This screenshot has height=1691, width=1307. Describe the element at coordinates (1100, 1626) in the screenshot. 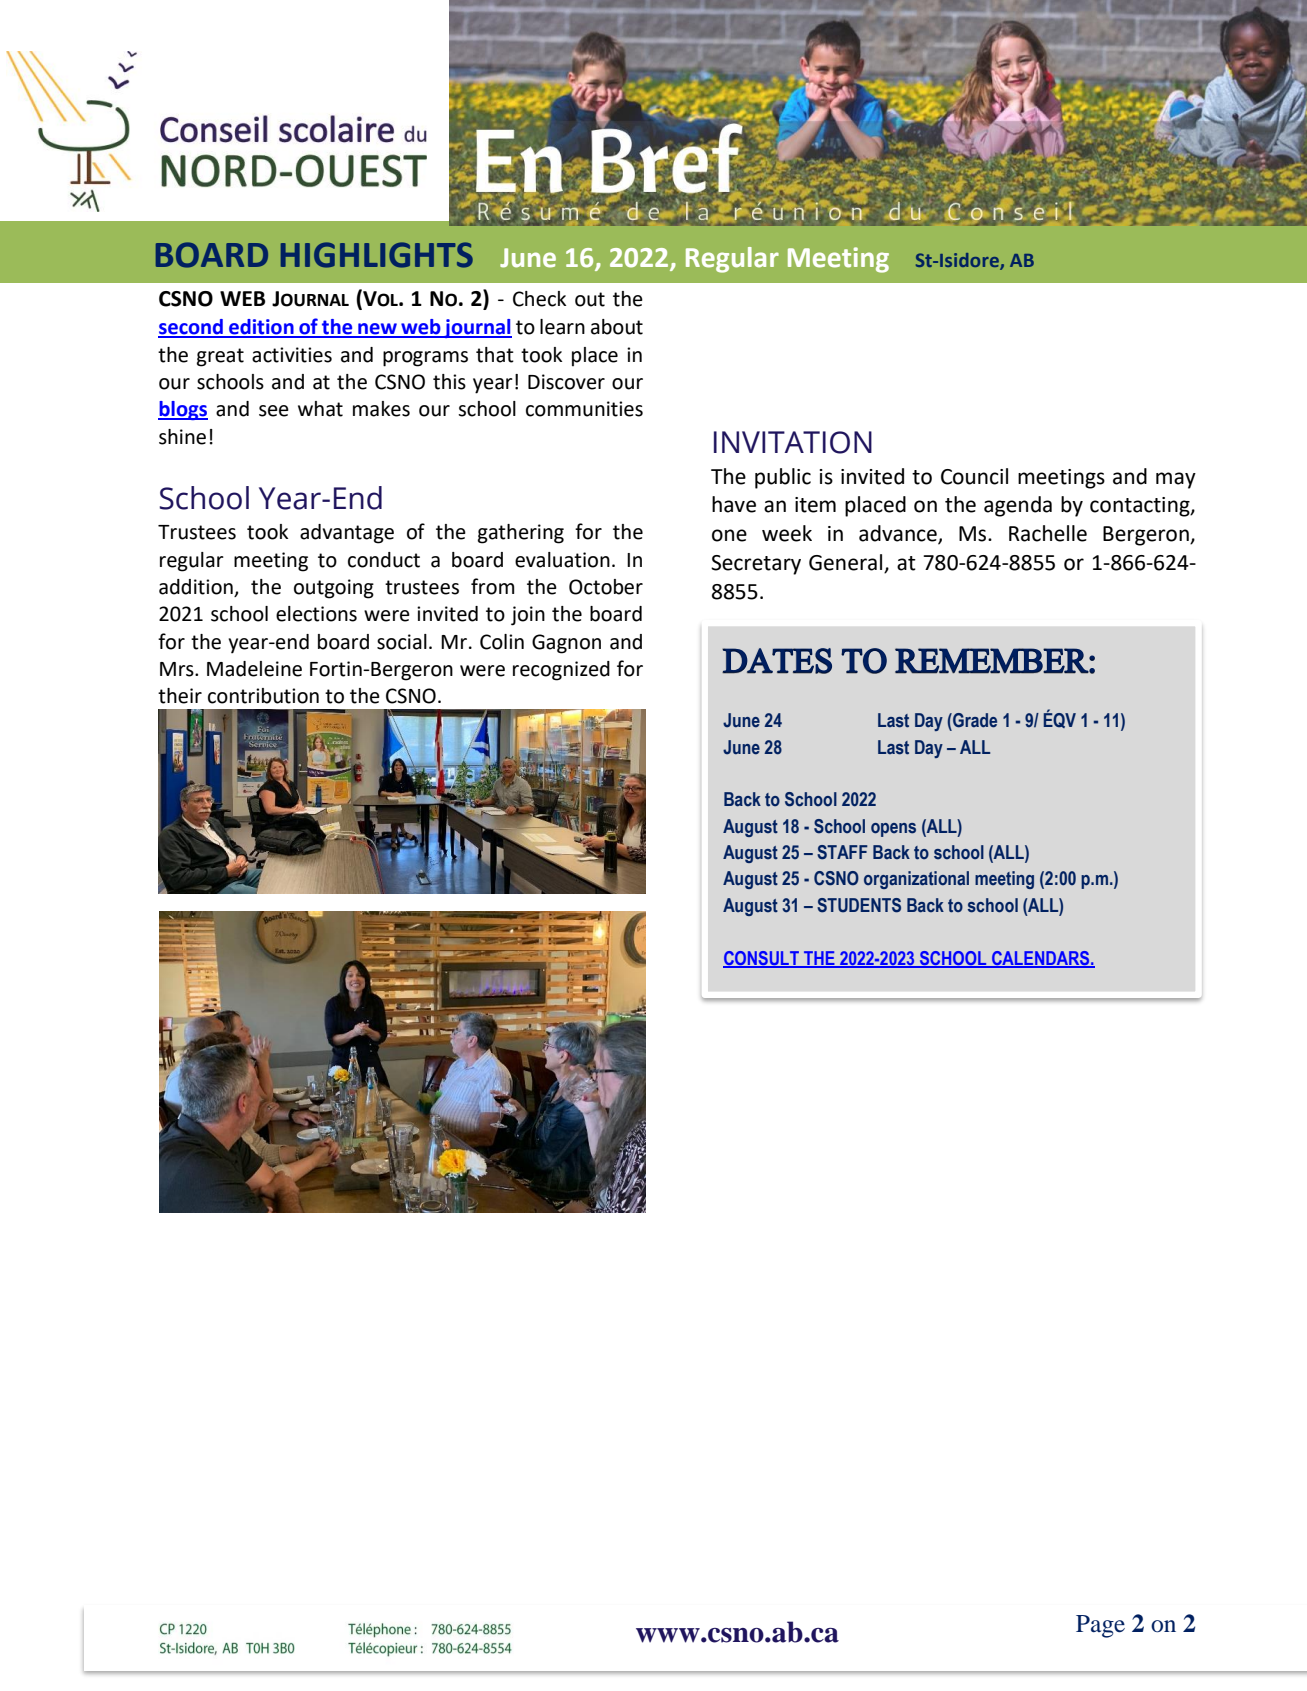

I see `Page` at that location.
